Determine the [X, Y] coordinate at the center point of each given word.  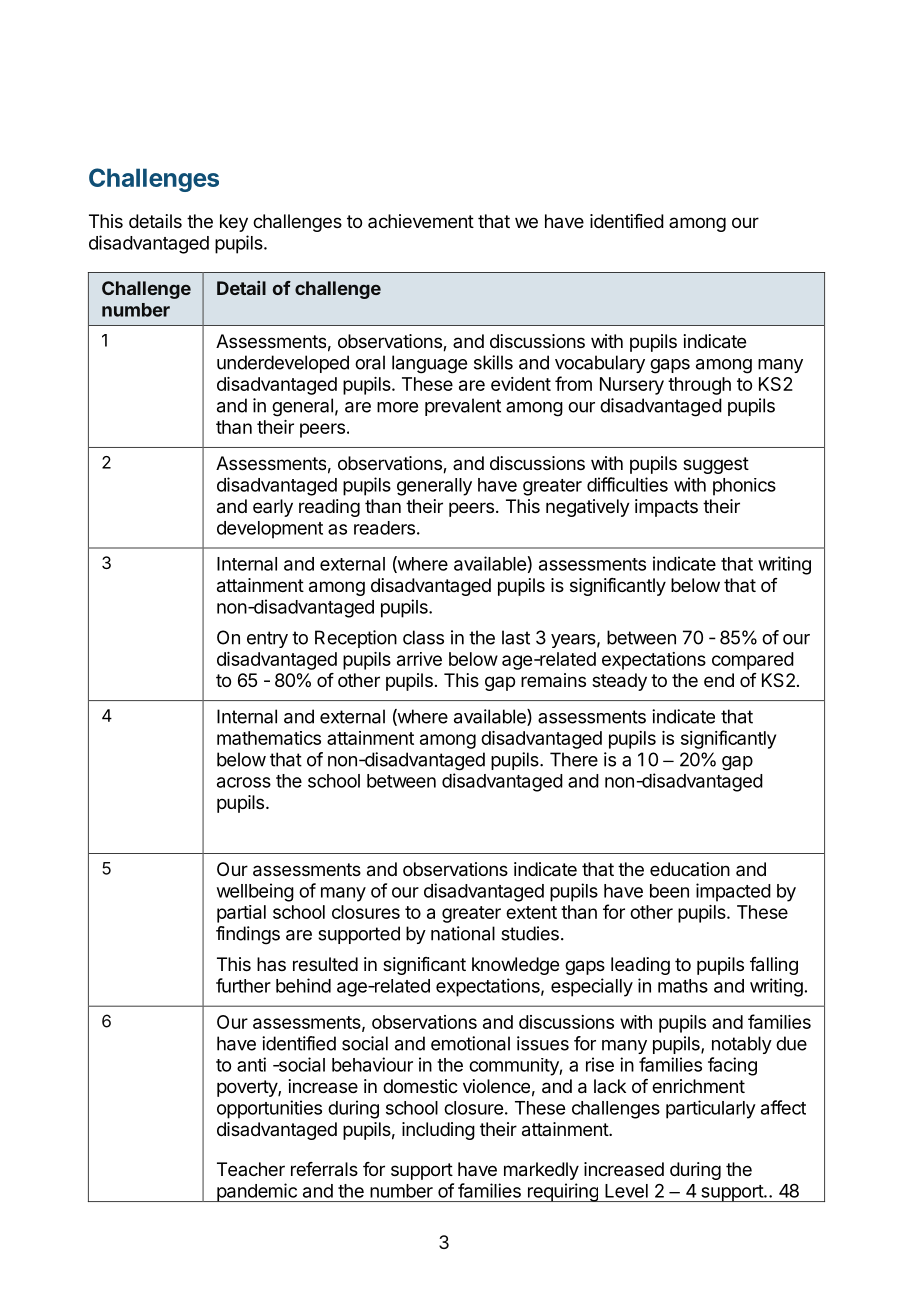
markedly [541, 1171]
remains [553, 680]
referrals [324, 1169]
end [719, 680]
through [699, 386]
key [234, 223]
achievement [421, 221]
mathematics [269, 738]
